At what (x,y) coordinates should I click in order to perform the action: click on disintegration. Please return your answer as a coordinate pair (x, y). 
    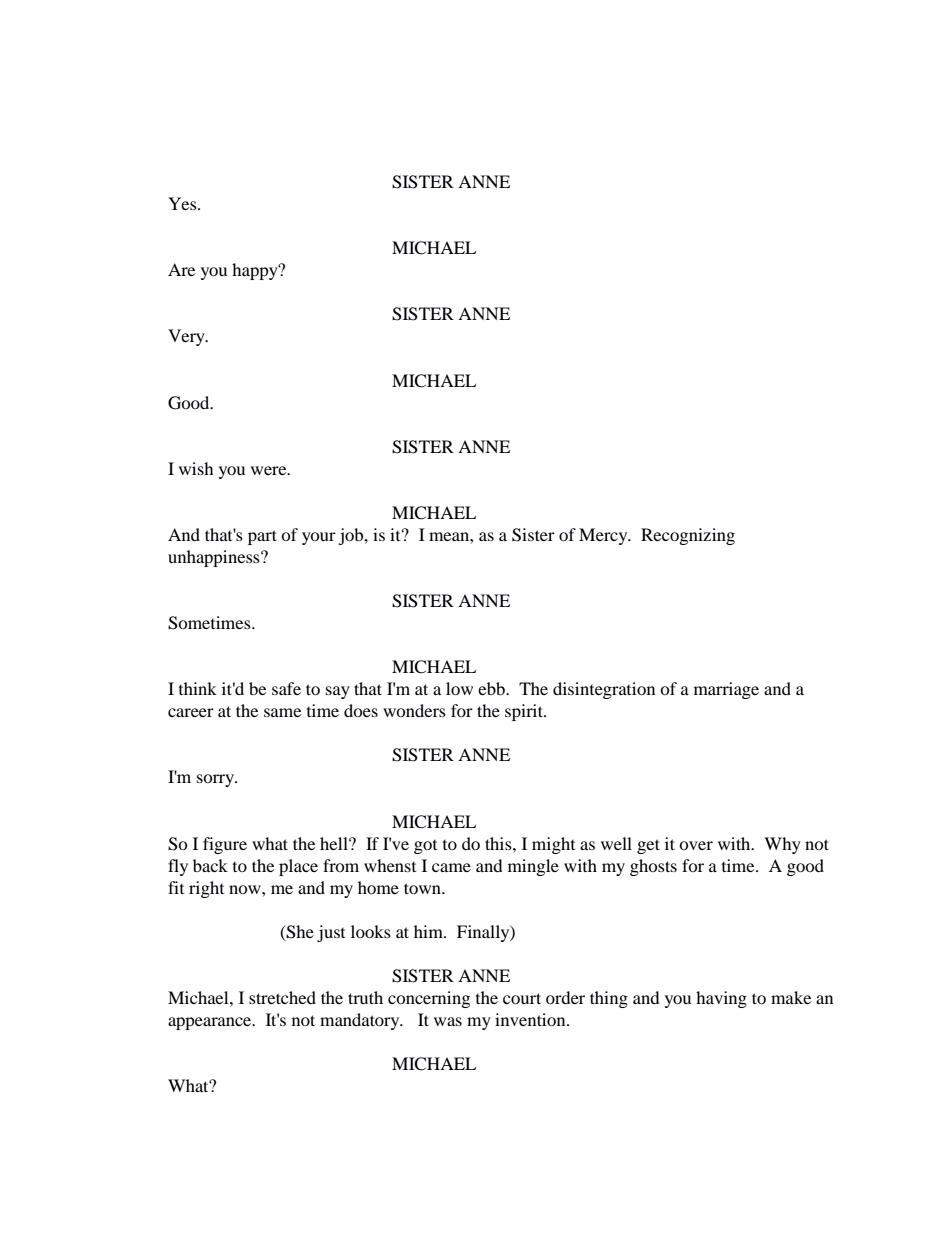
    Looking at the image, I should click on (604, 690).
